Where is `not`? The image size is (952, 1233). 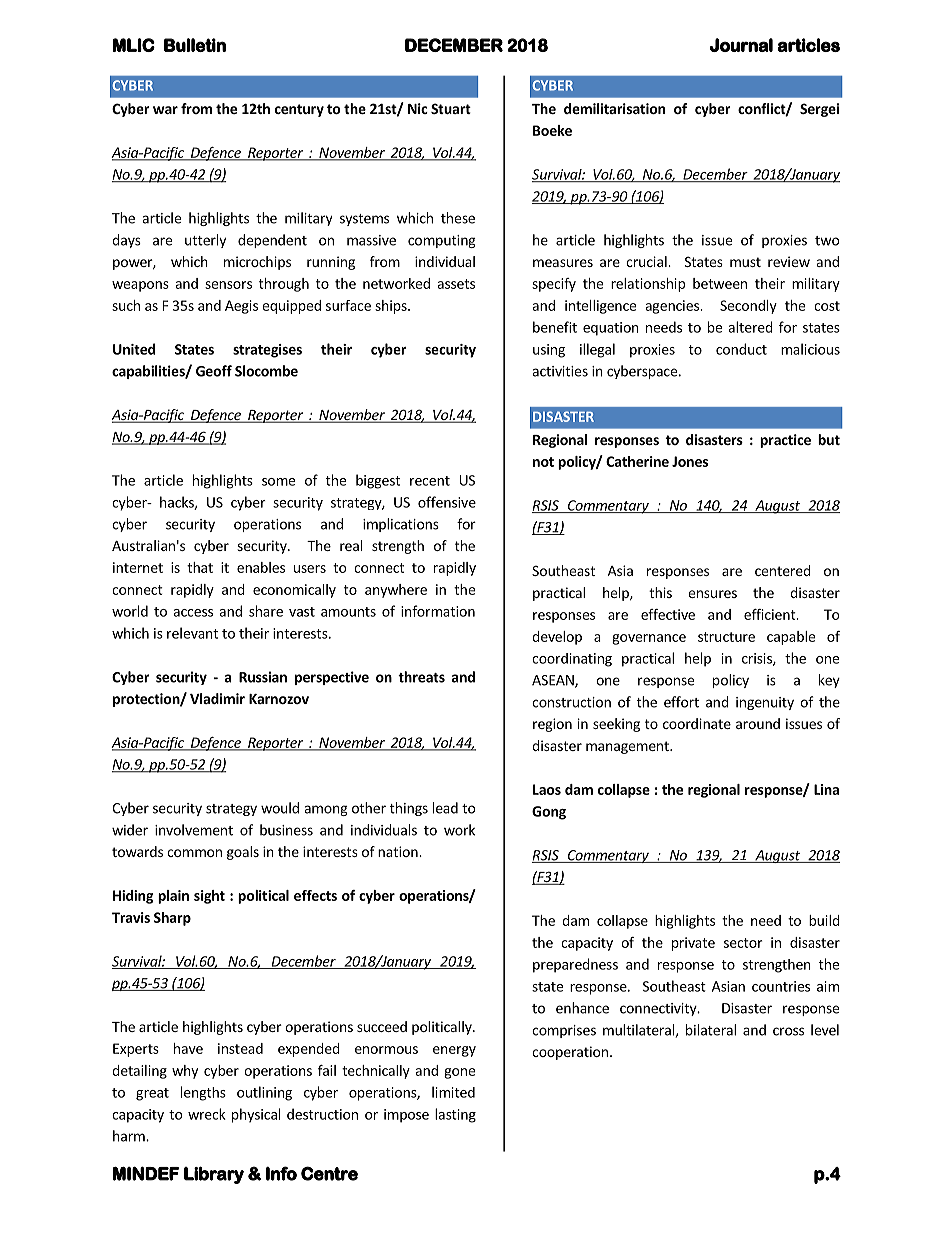 not is located at coordinates (543, 462).
